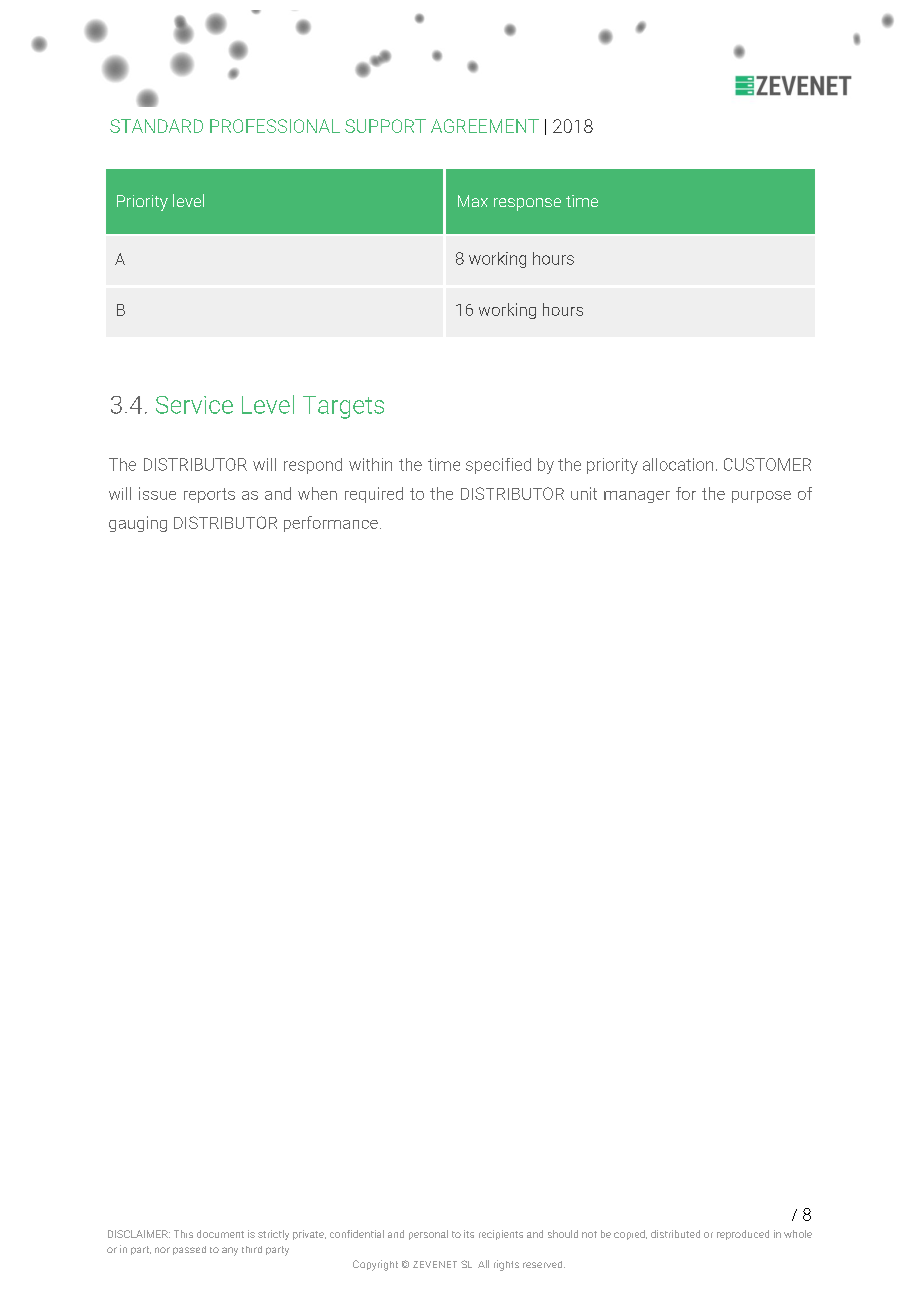 The width and height of the page is (924, 1308). What do you see at coordinates (331, 524) in the page?
I see `performance` at bounding box center [331, 524].
